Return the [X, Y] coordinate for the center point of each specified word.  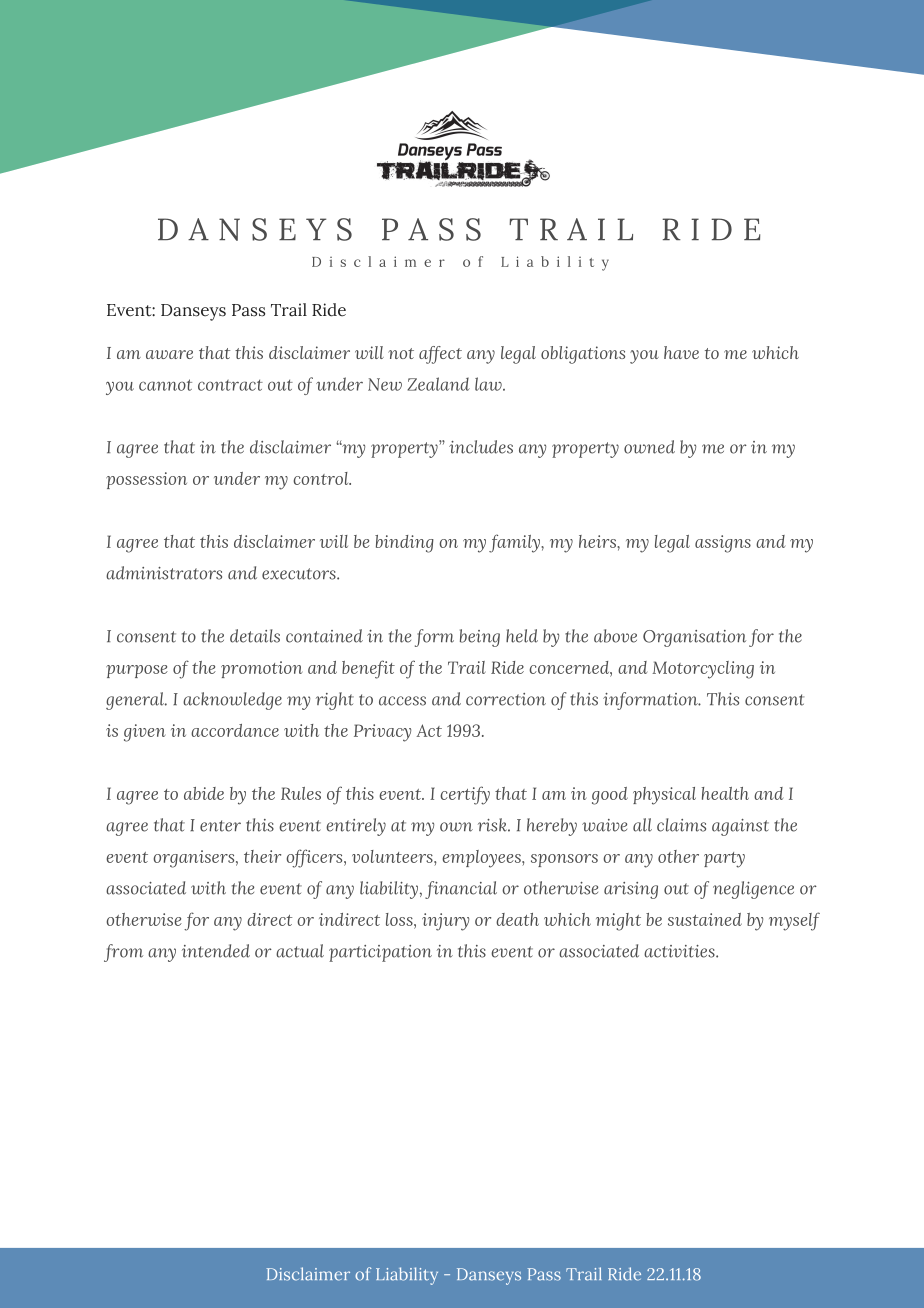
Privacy [382, 733]
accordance [235, 730]
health [725, 793]
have [681, 352]
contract [230, 385]
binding [404, 544]
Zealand [438, 384]
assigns [723, 544]
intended [216, 951]
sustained [705, 919]
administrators [164, 573]
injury [445, 922]
